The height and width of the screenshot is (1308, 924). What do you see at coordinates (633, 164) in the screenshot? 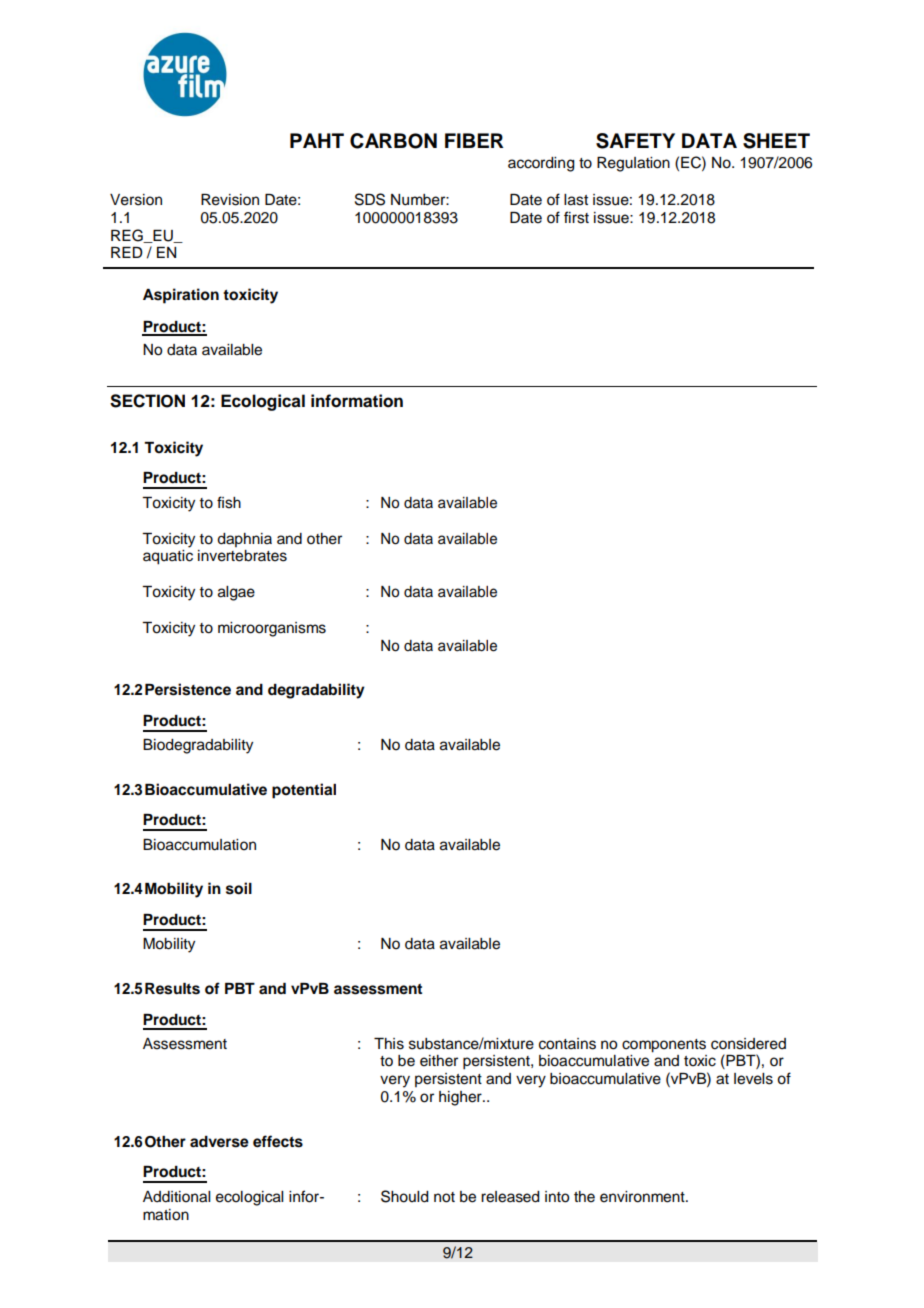
I see `Regulation` at bounding box center [633, 164].
